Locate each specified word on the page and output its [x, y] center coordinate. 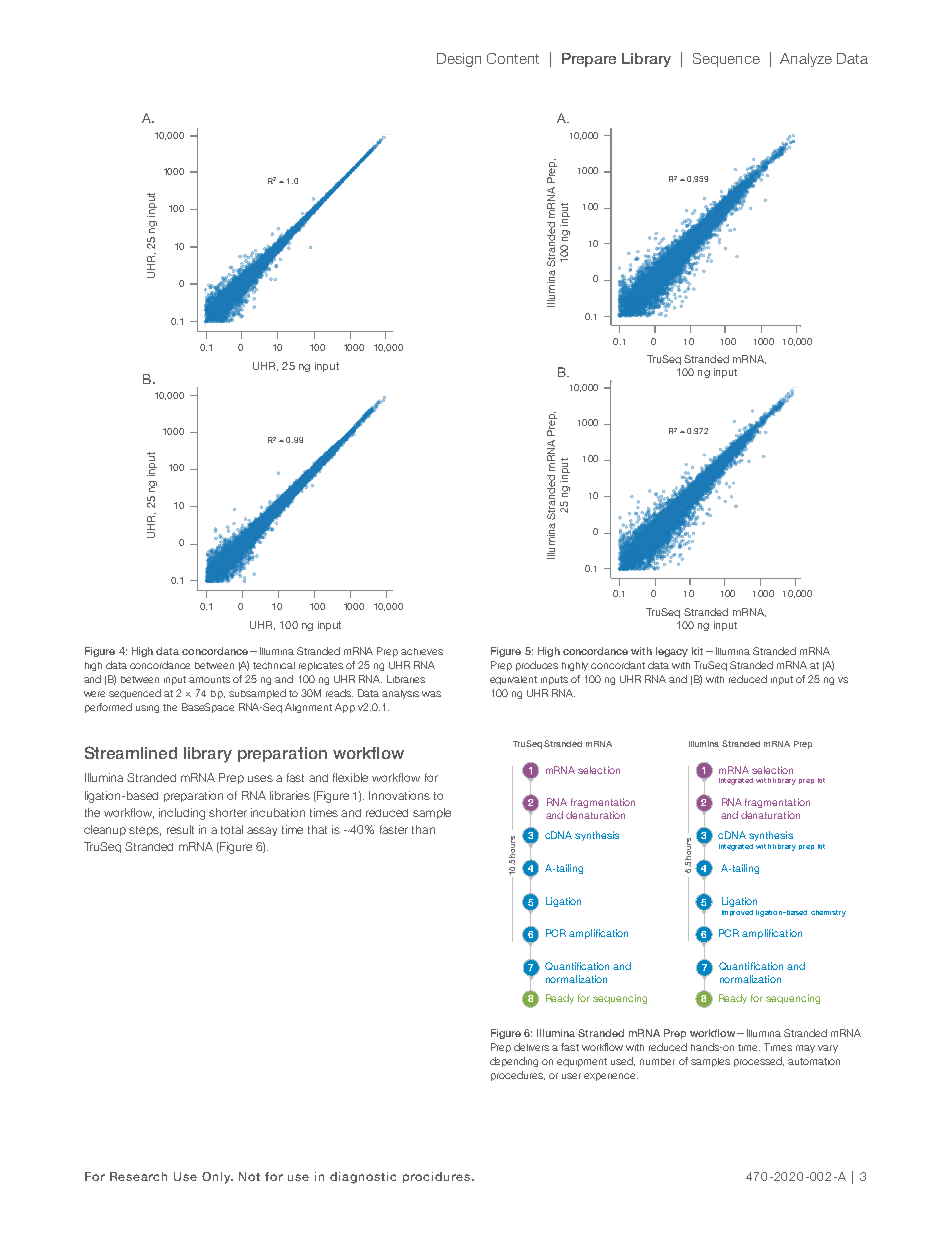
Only [217, 1178]
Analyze [806, 60]
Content [513, 58]
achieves [422, 651]
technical [274, 665]
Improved [737, 913]
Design [459, 60]
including [182, 814]
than [423, 829]
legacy [672, 652]
